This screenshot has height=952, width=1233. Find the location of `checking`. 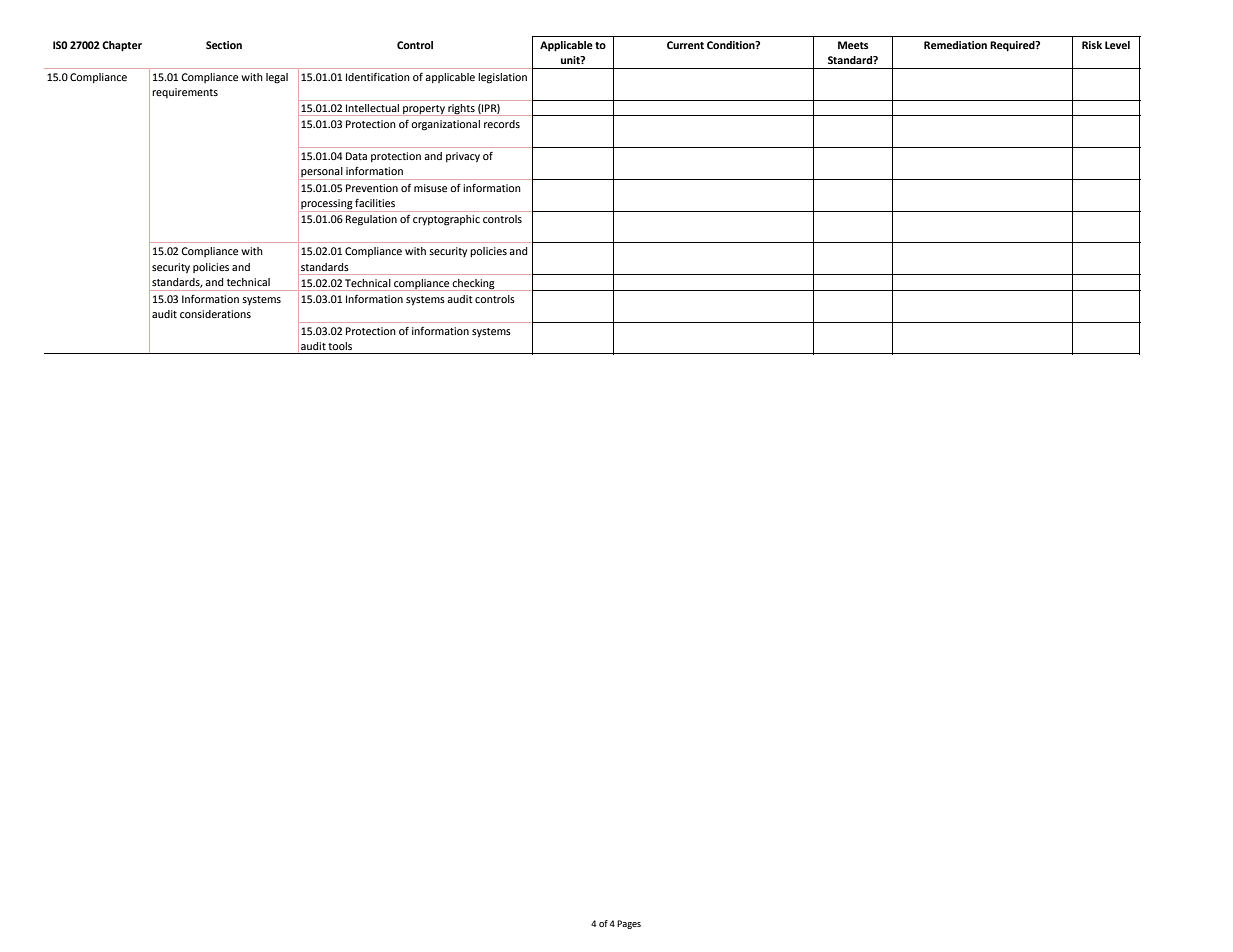

checking is located at coordinates (474, 285).
